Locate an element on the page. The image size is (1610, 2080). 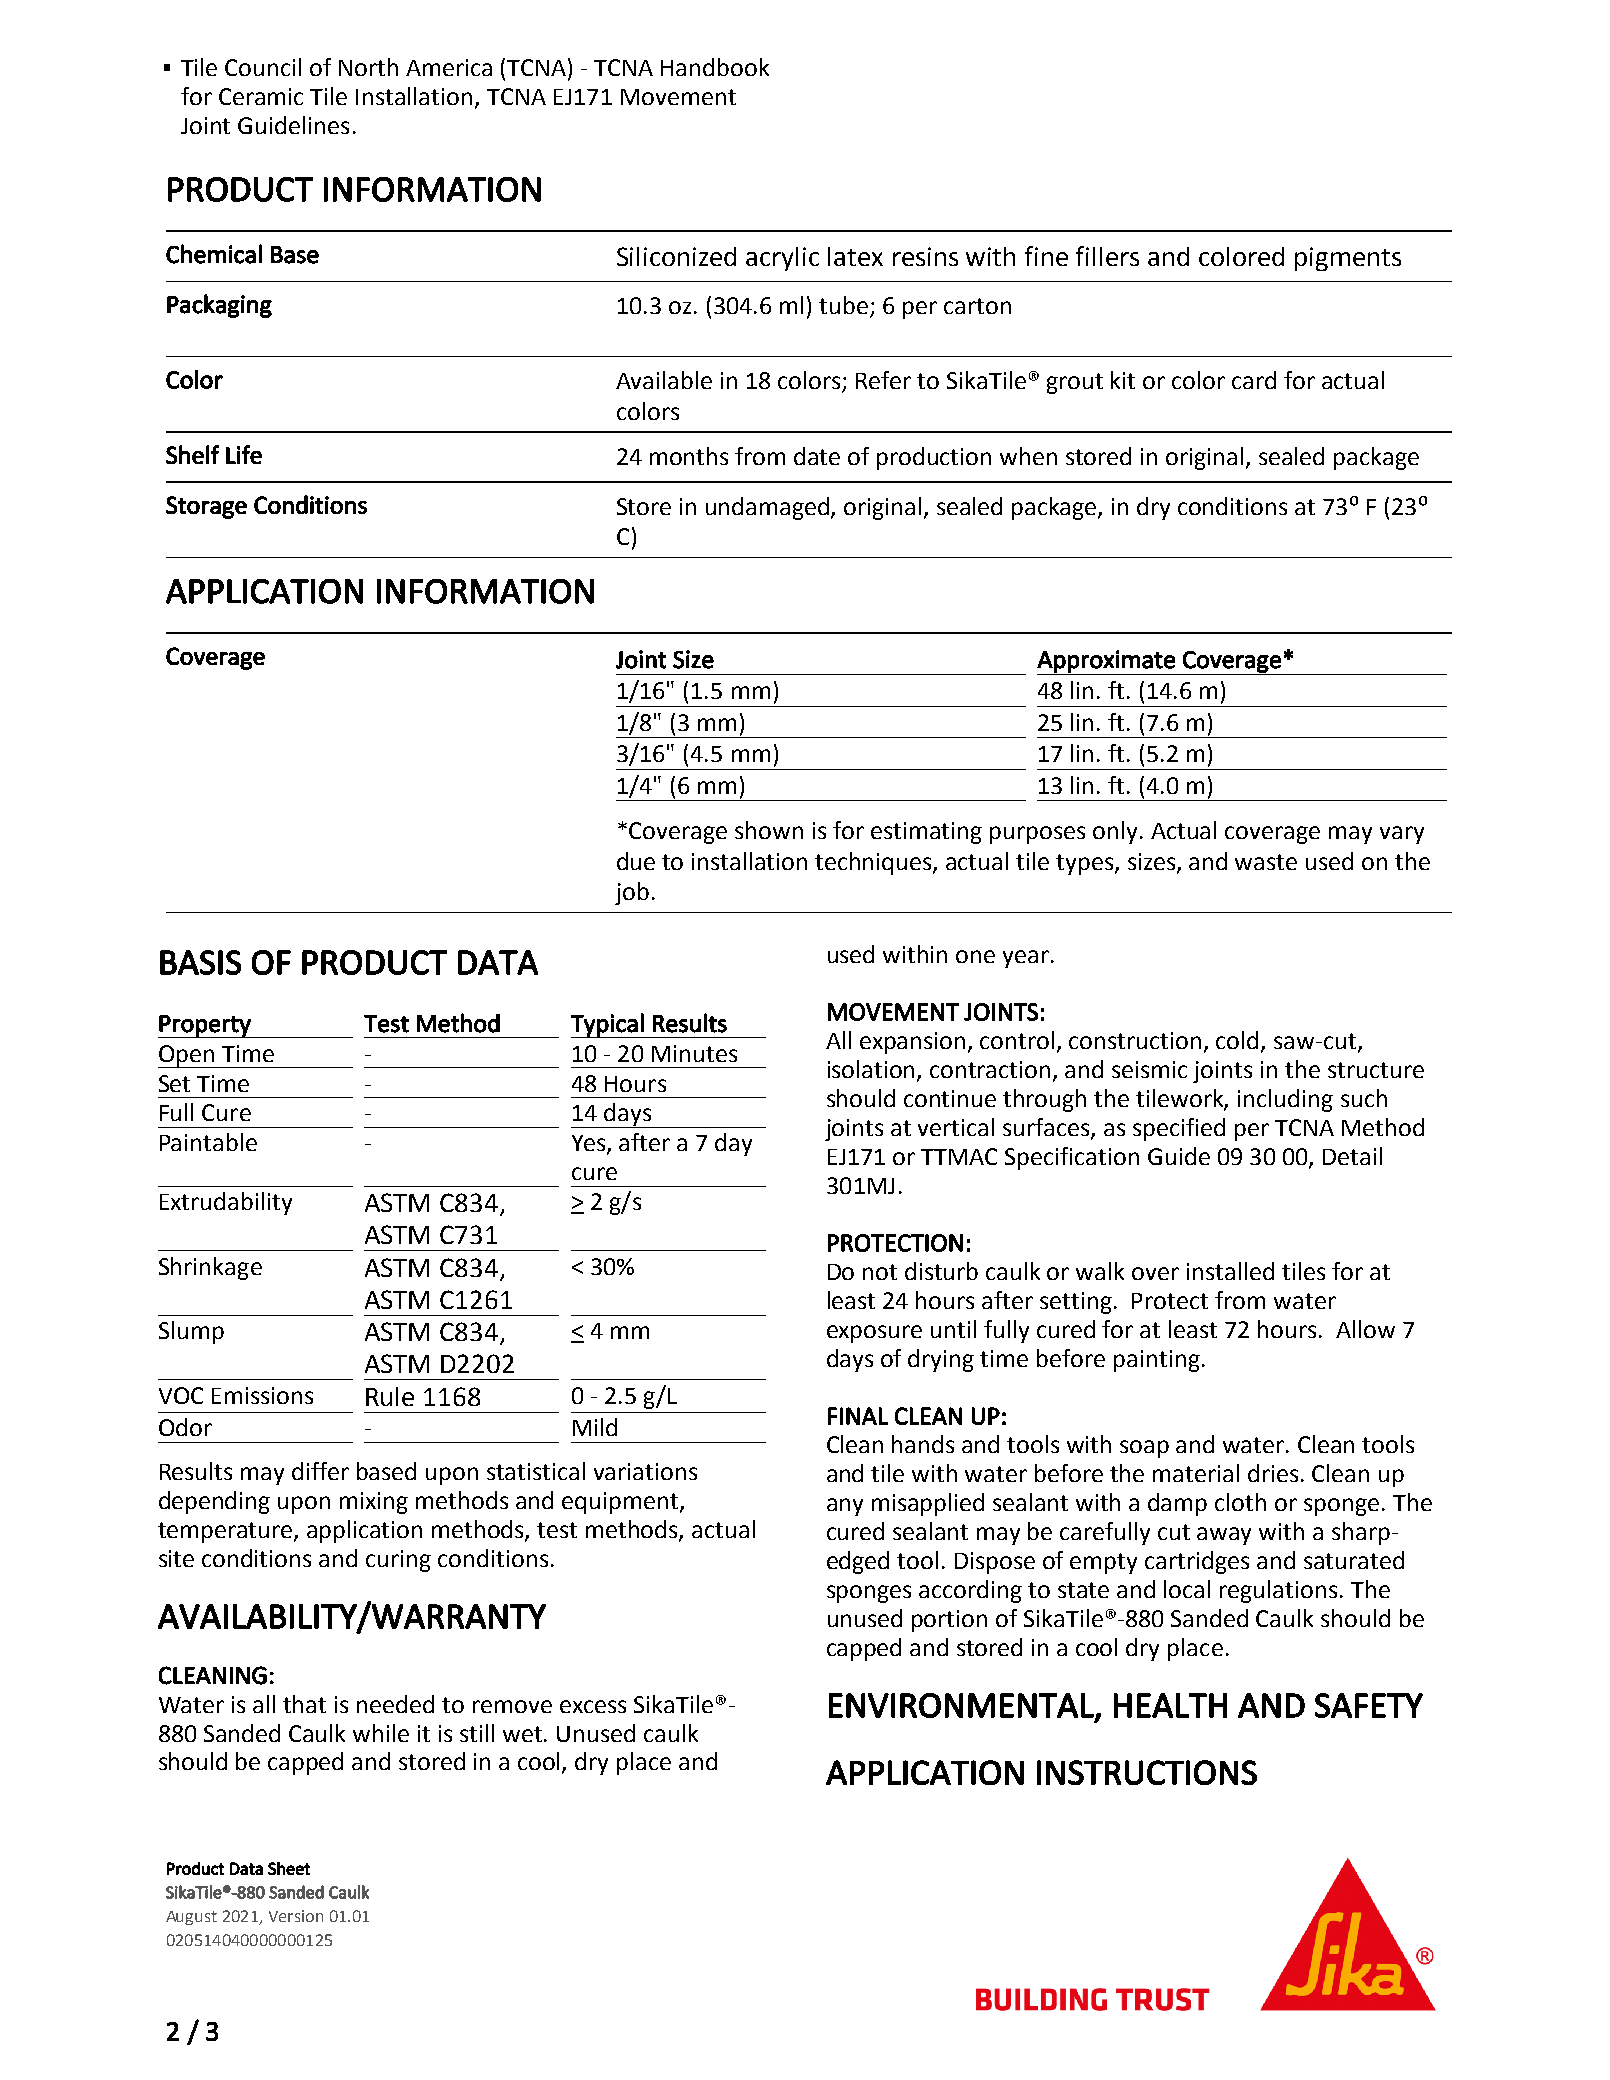
not is located at coordinates (880, 1272).
